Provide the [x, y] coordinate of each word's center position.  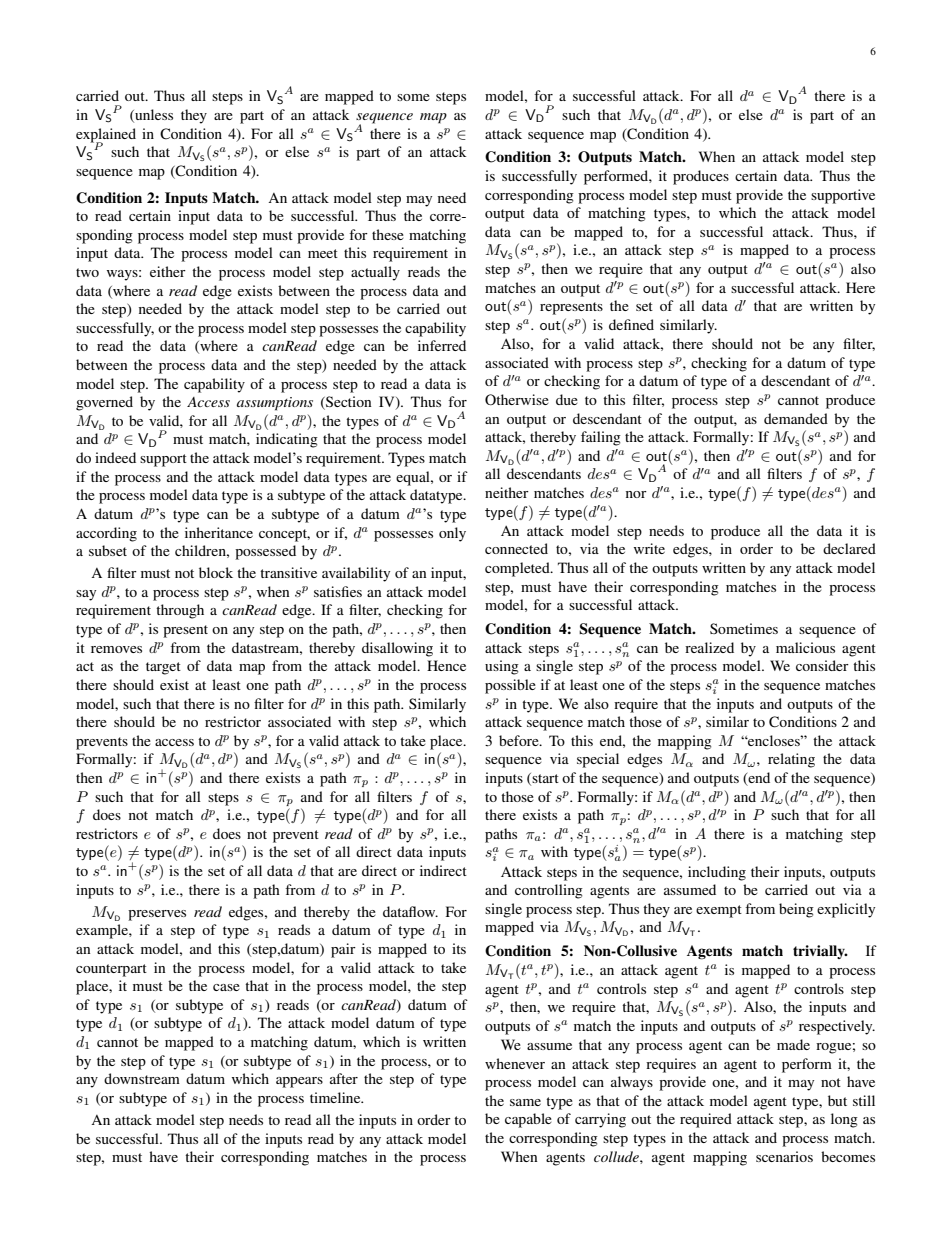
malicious [805, 647]
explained [106, 136]
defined [631, 324]
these [388, 234]
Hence [446, 665]
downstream [142, 1078]
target [163, 668]
